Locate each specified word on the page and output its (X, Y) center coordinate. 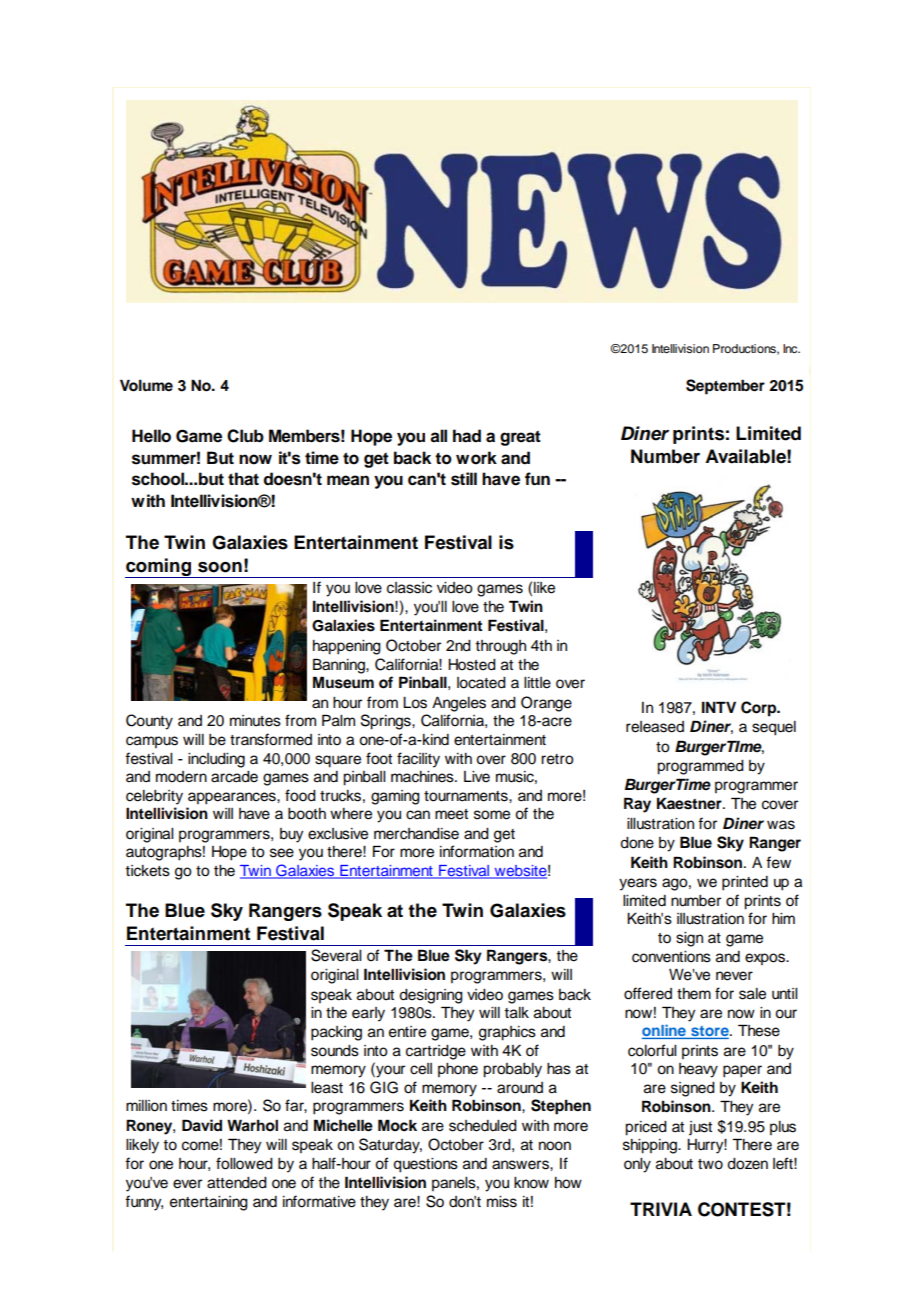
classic (409, 588)
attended (237, 1183)
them (694, 994)
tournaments (467, 796)
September (725, 387)
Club (245, 436)
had (467, 436)
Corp (760, 709)
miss (502, 1202)
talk (516, 1013)
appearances (233, 798)
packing (336, 1033)
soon (220, 567)
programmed (700, 767)
